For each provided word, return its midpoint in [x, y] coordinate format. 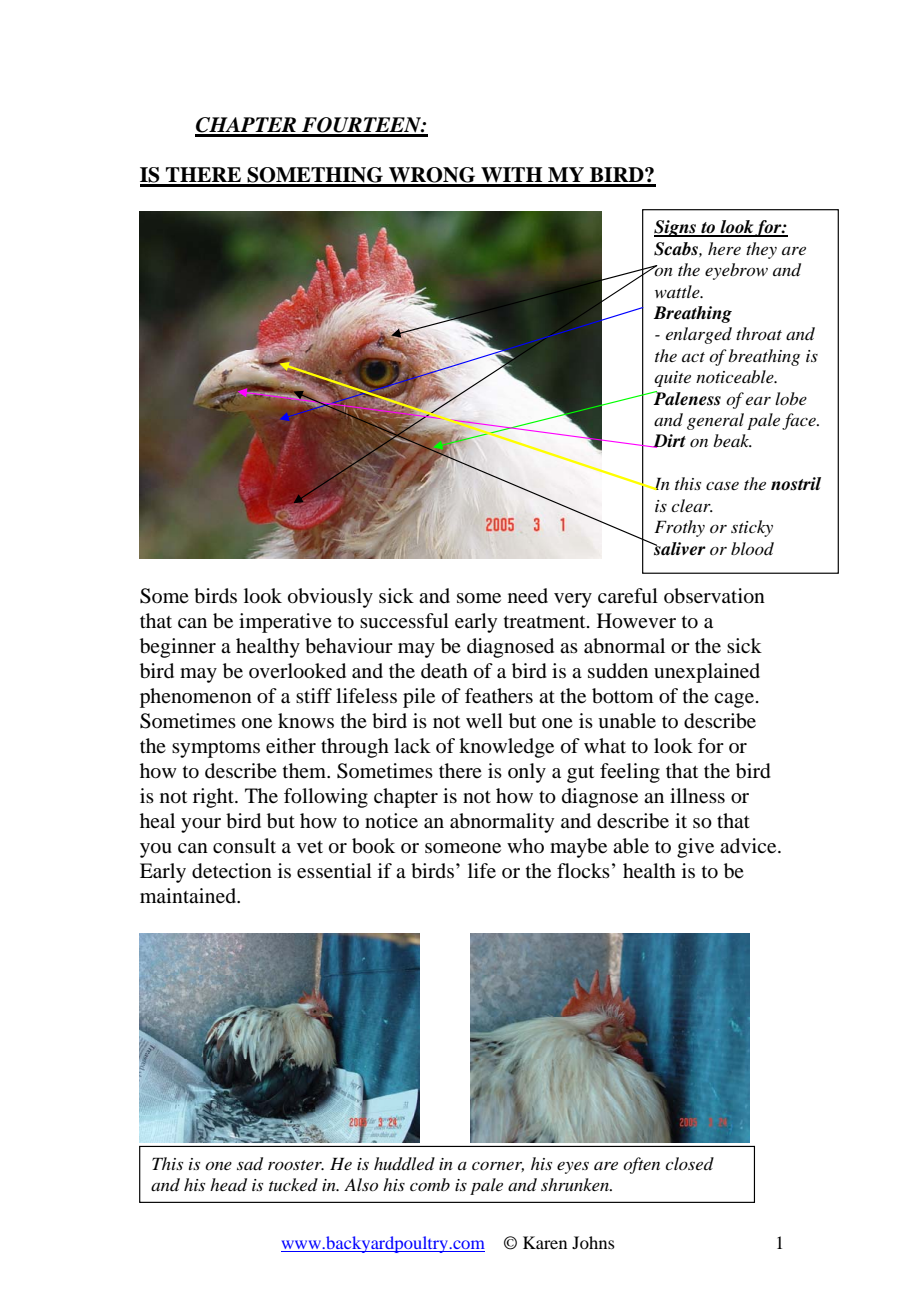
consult [244, 845]
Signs [676, 228]
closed [689, 1163]
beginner [178, 648]
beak [732, 440]
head [228, 1185]
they [761, 250]
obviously [330, 598]
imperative [285, 623]
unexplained [707, 673]
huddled [404, 1164]
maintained [189, 896]
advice [749, 846]
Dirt [668, 441]
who [525, 845]
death [444, 671]
